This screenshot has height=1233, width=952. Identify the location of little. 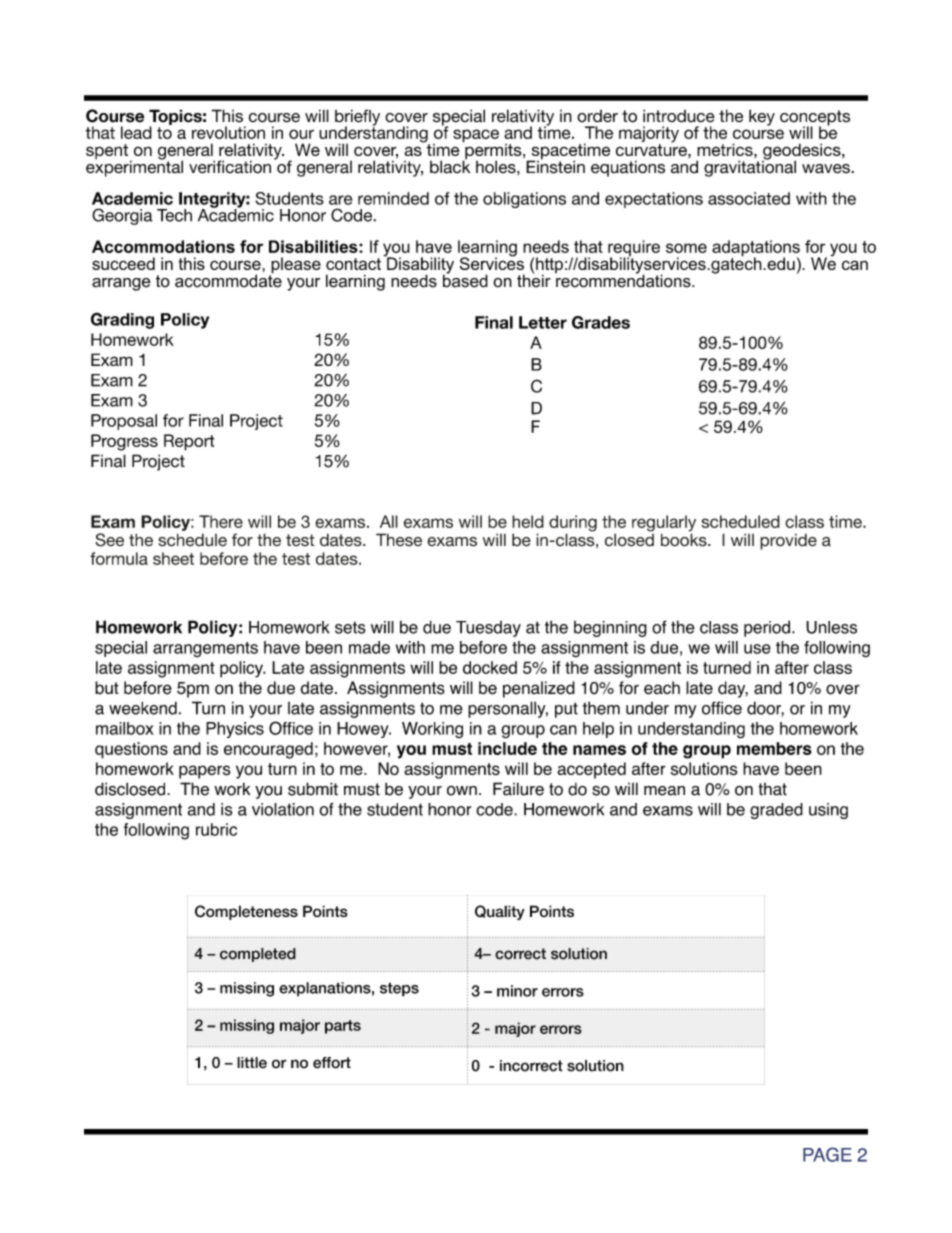
(252, 1063).
